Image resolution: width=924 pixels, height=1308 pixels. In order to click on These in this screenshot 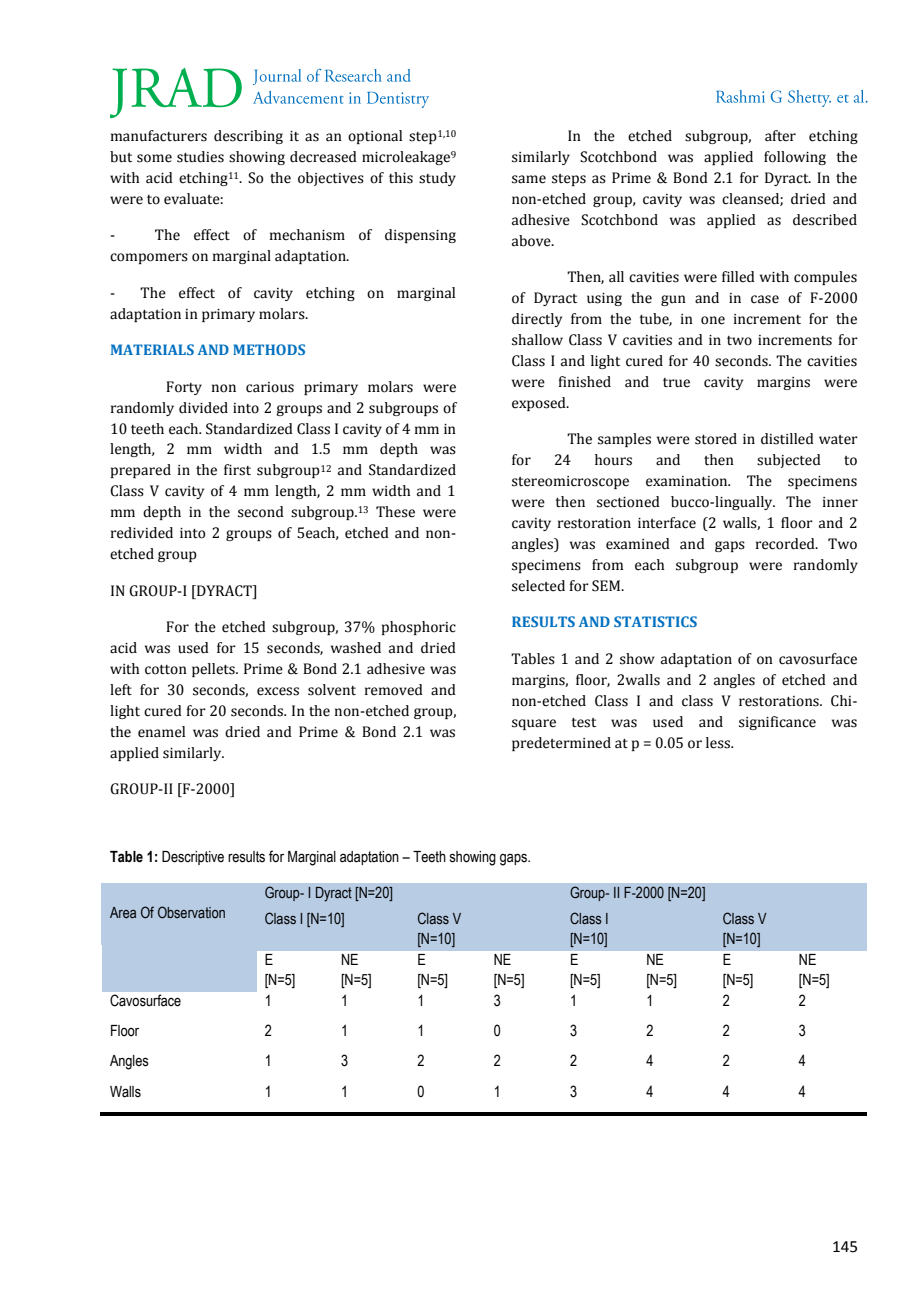, I will do `click(395, 512)`.
